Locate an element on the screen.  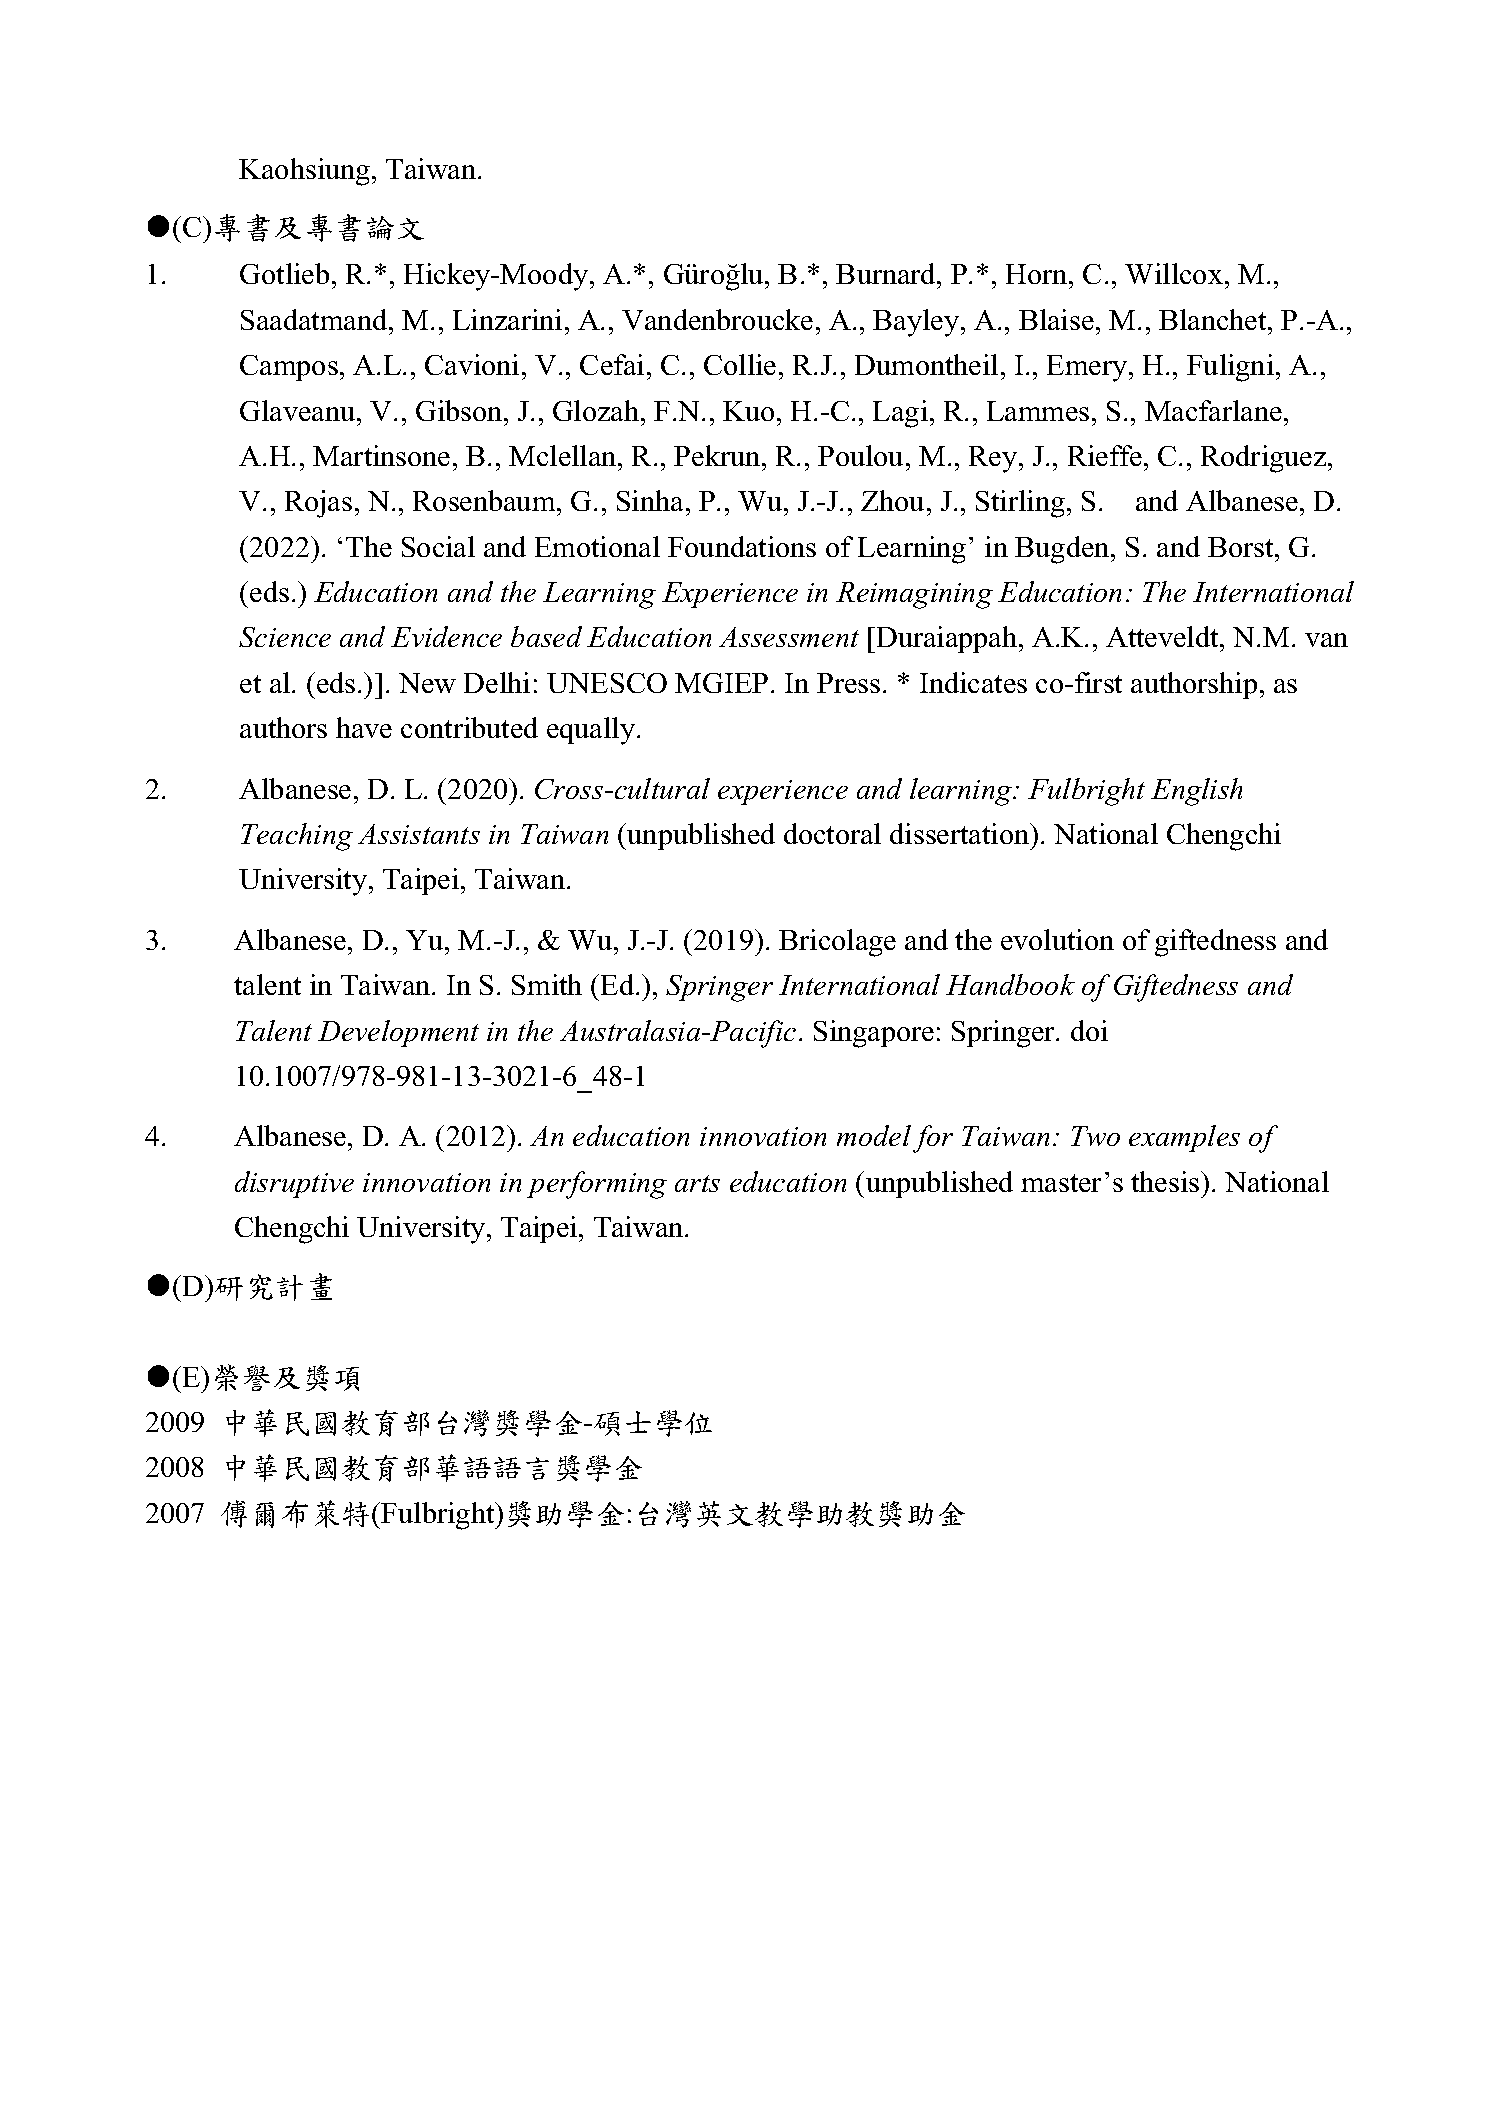
Press is located at coordinates (848, 683).
